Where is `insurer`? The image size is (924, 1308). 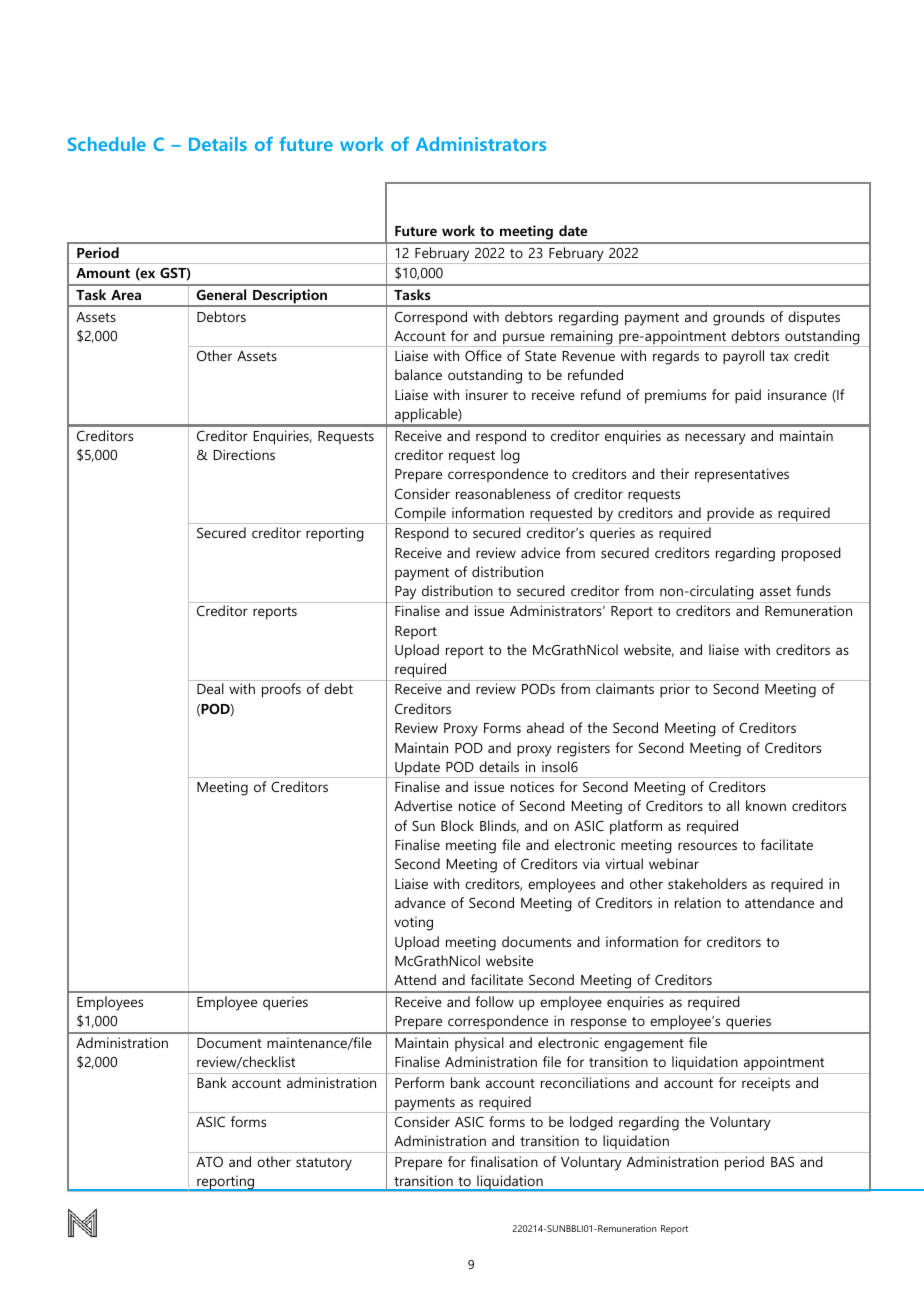 insurer is located at coordinates (487, 394).
